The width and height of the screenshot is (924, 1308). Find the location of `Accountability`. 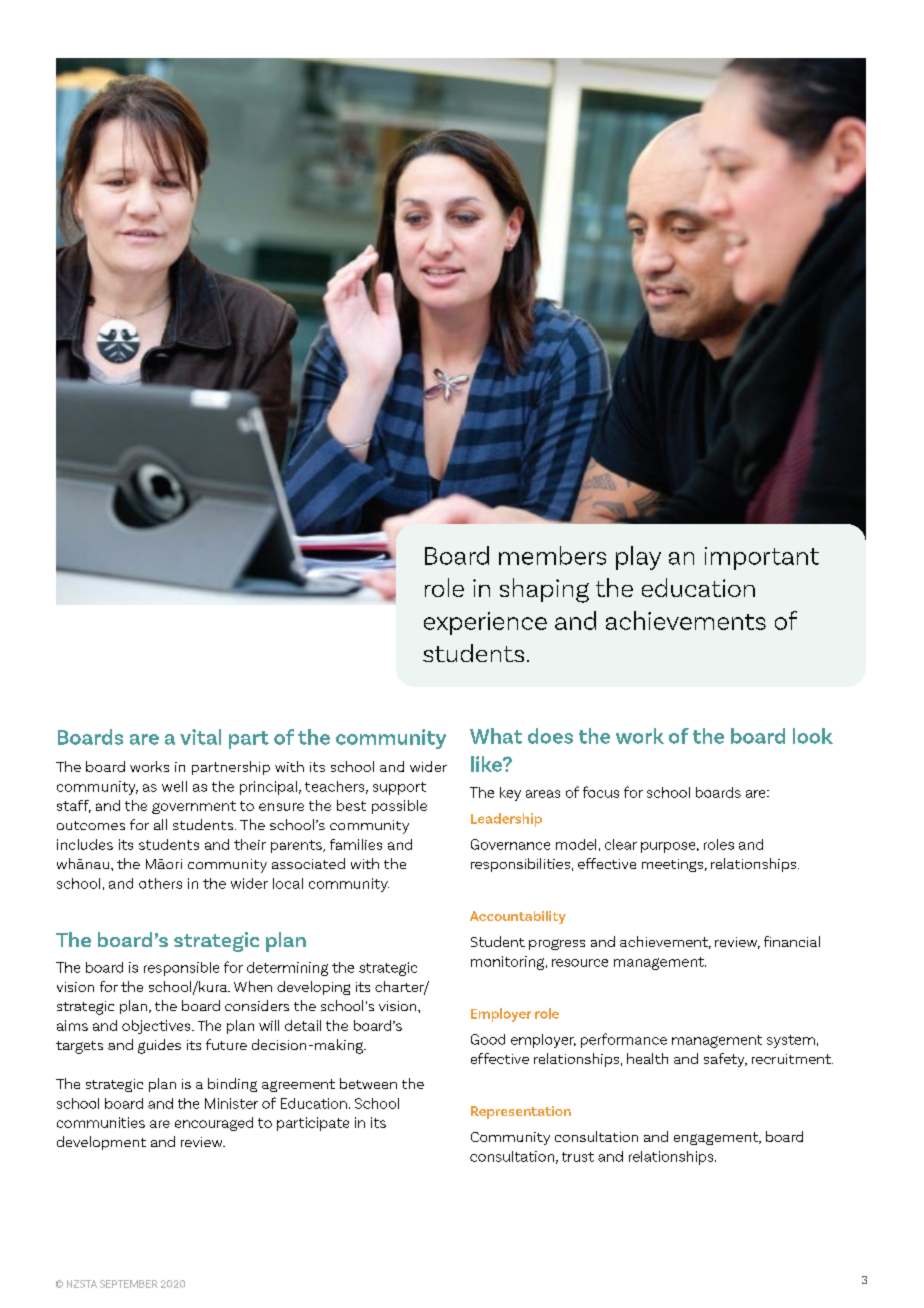

Accountability is located at coordinates (518, 917).
